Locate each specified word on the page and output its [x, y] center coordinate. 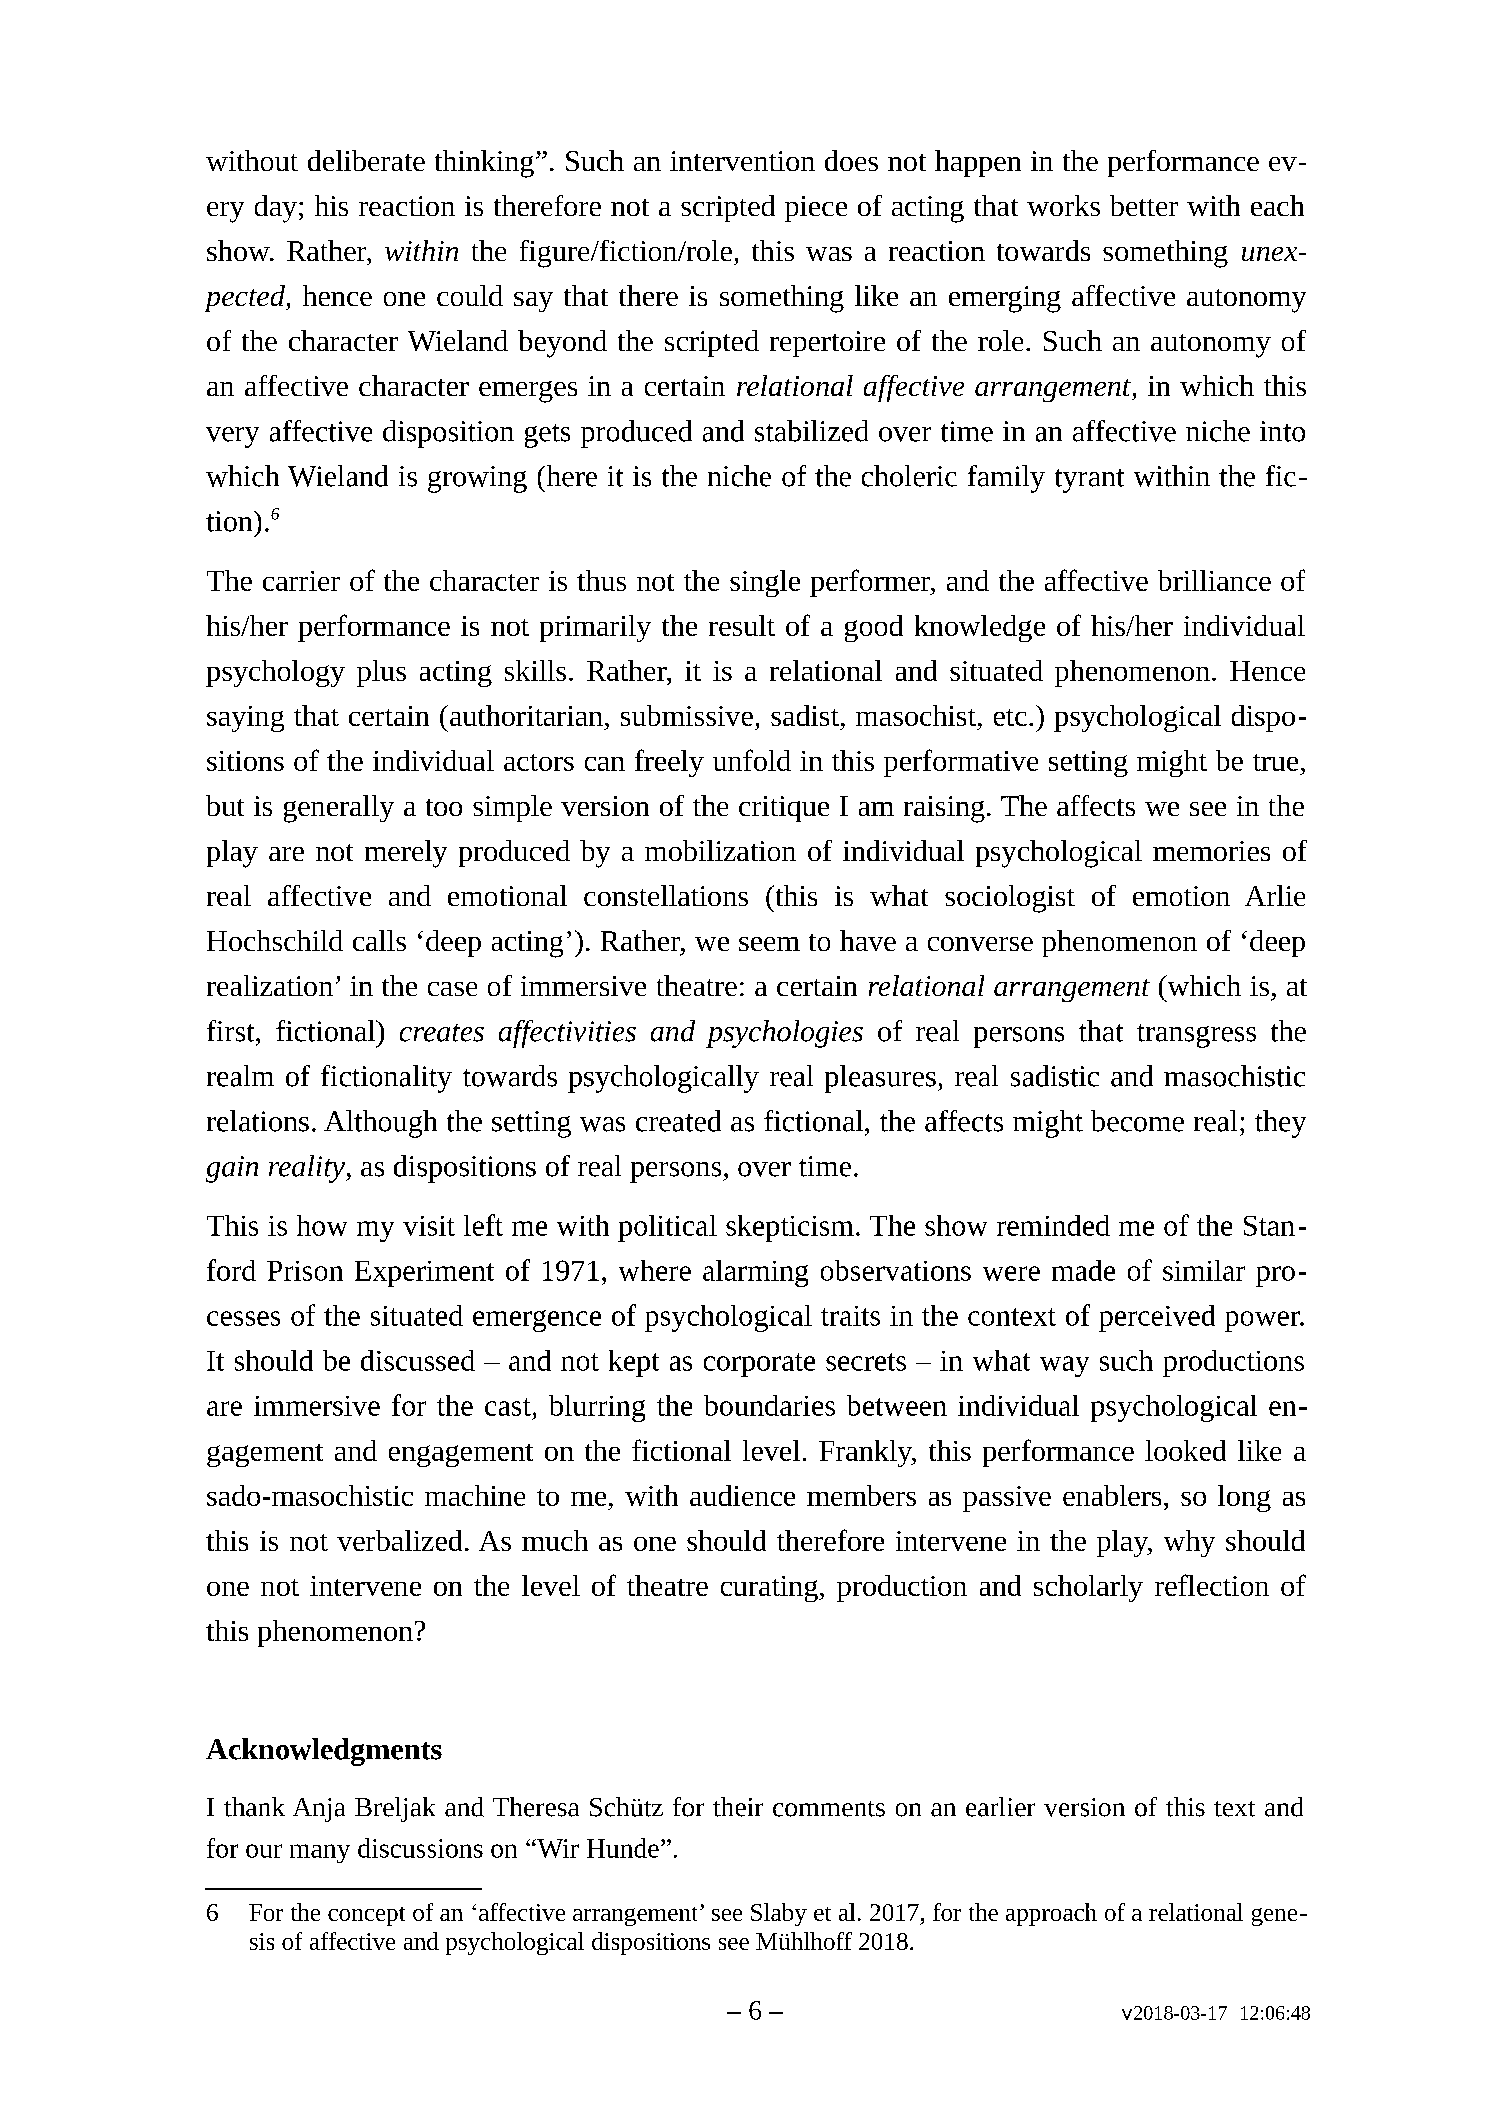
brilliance [1214, 580]
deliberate [366, 160]
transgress [1196, 1036]
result [742, 625]
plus [381, 673]
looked [1185, 1450]
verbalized [399, 1540]
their [738, 1807]
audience [742, 1495]
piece [816, 209]
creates [442, 1033]
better [1144, 205]
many [320, 1853]
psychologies [784, 1034]
